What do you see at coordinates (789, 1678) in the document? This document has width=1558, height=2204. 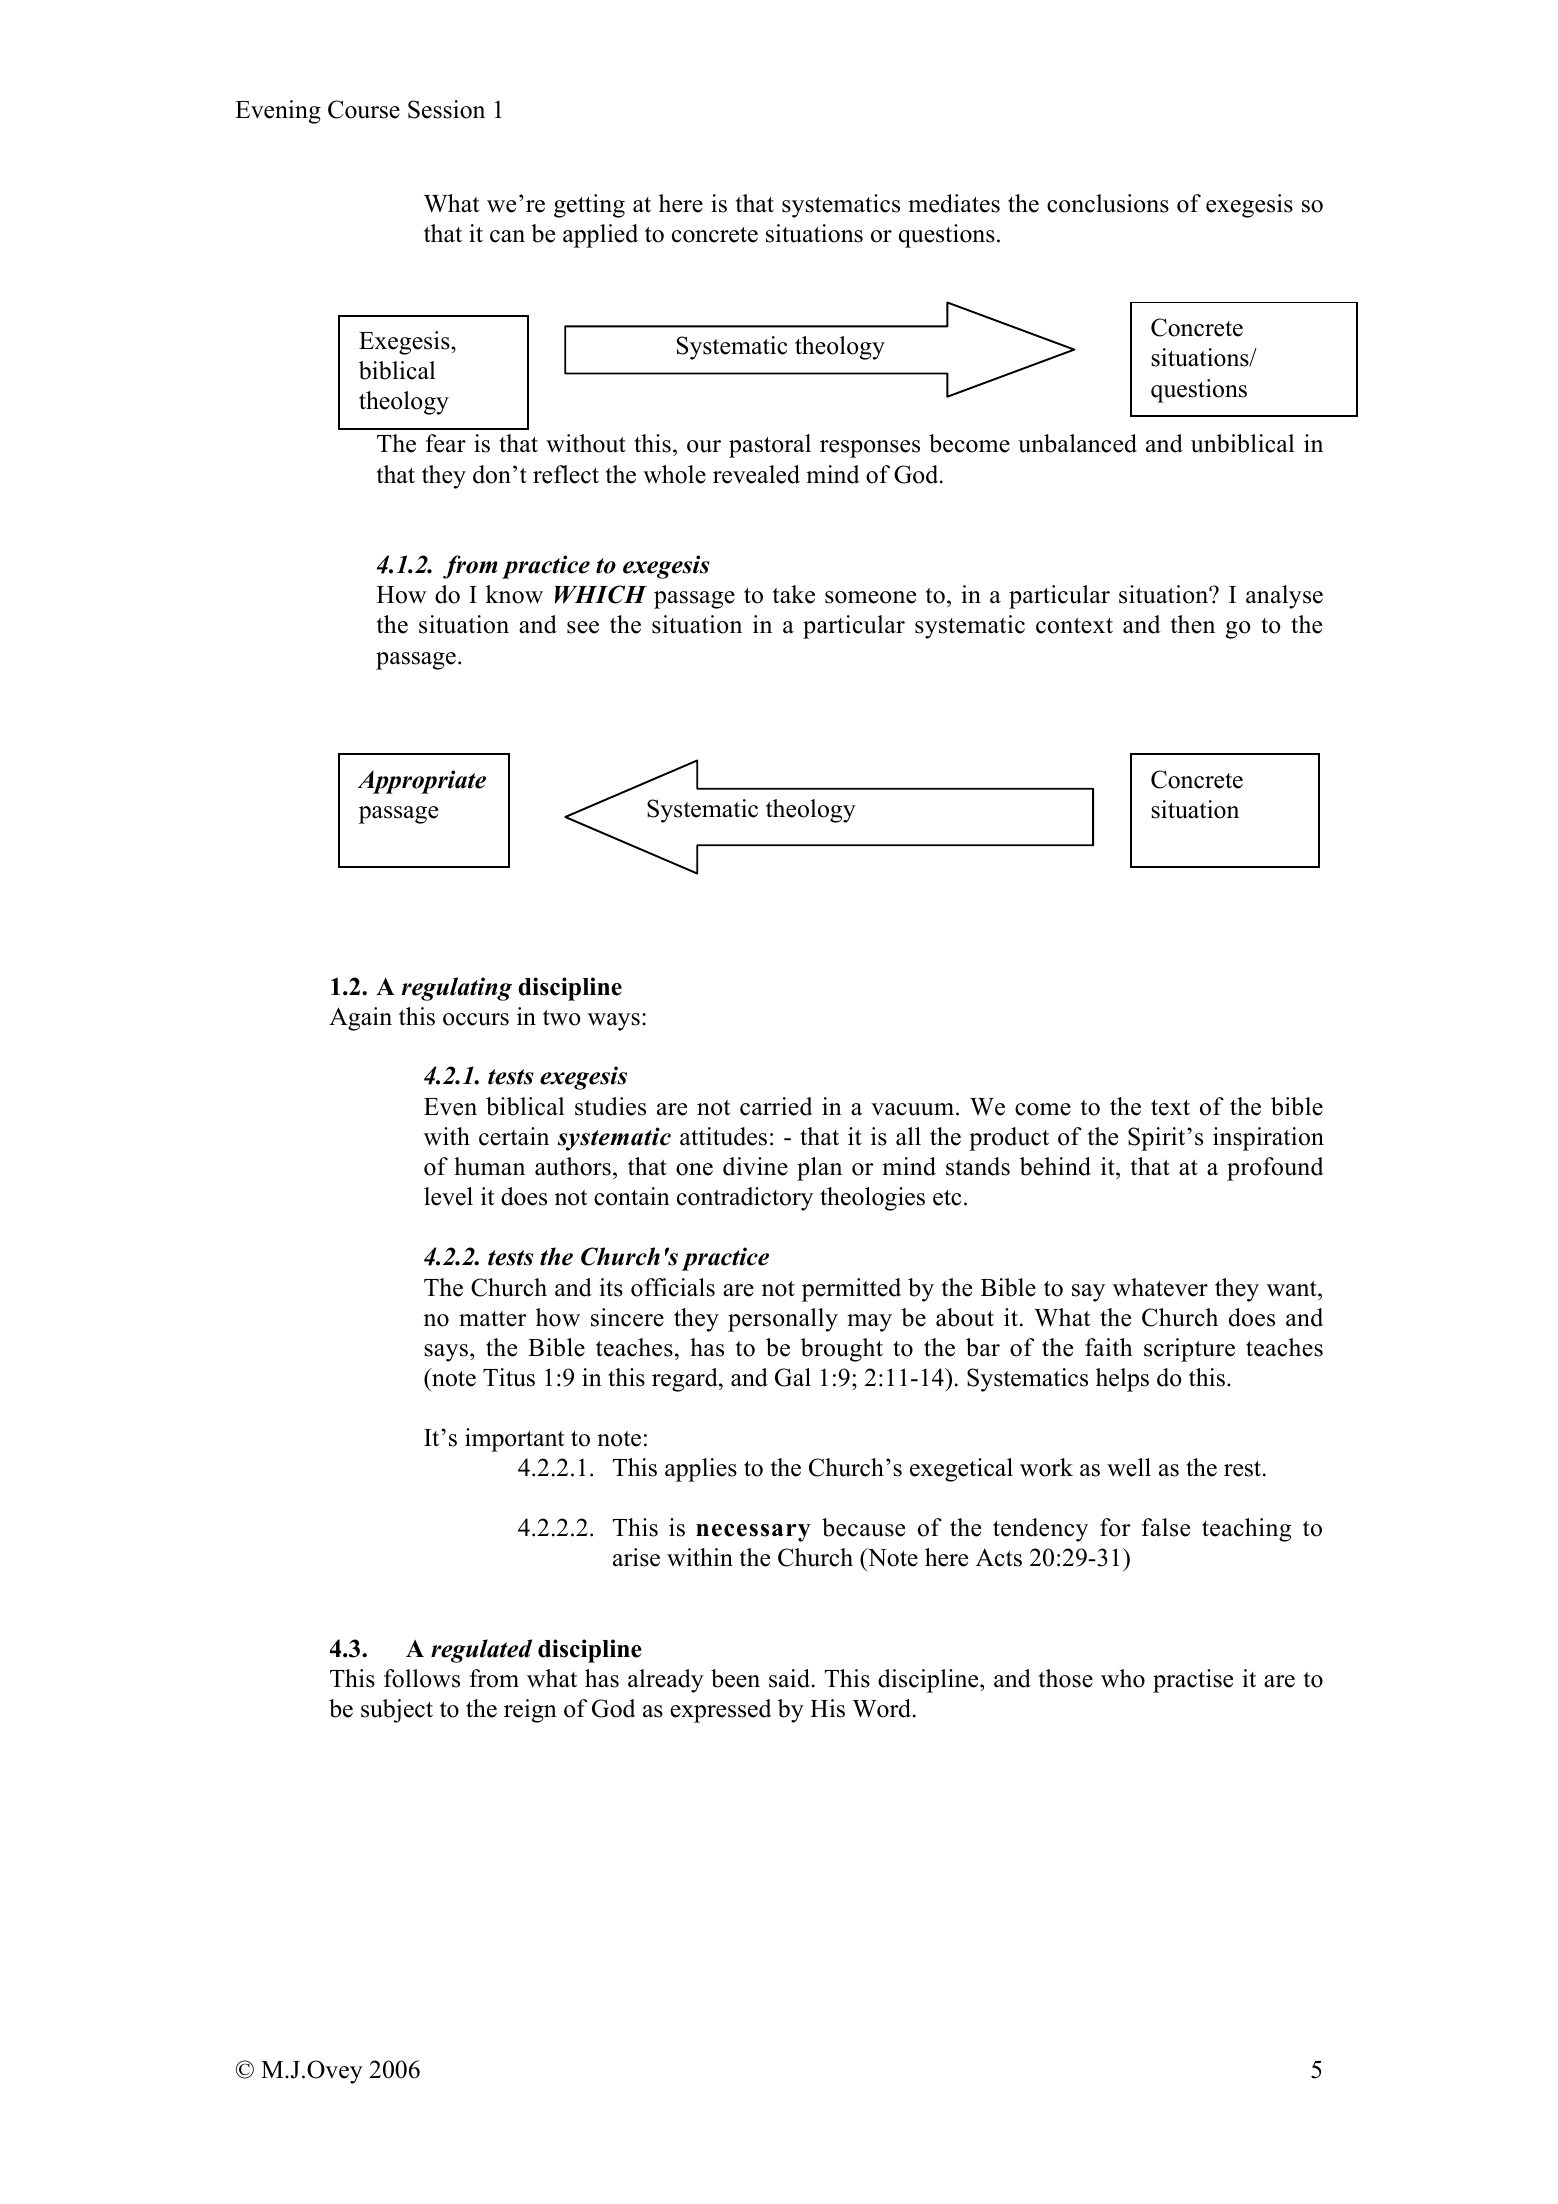 I see `said` at bounding box center [789, 1678].
